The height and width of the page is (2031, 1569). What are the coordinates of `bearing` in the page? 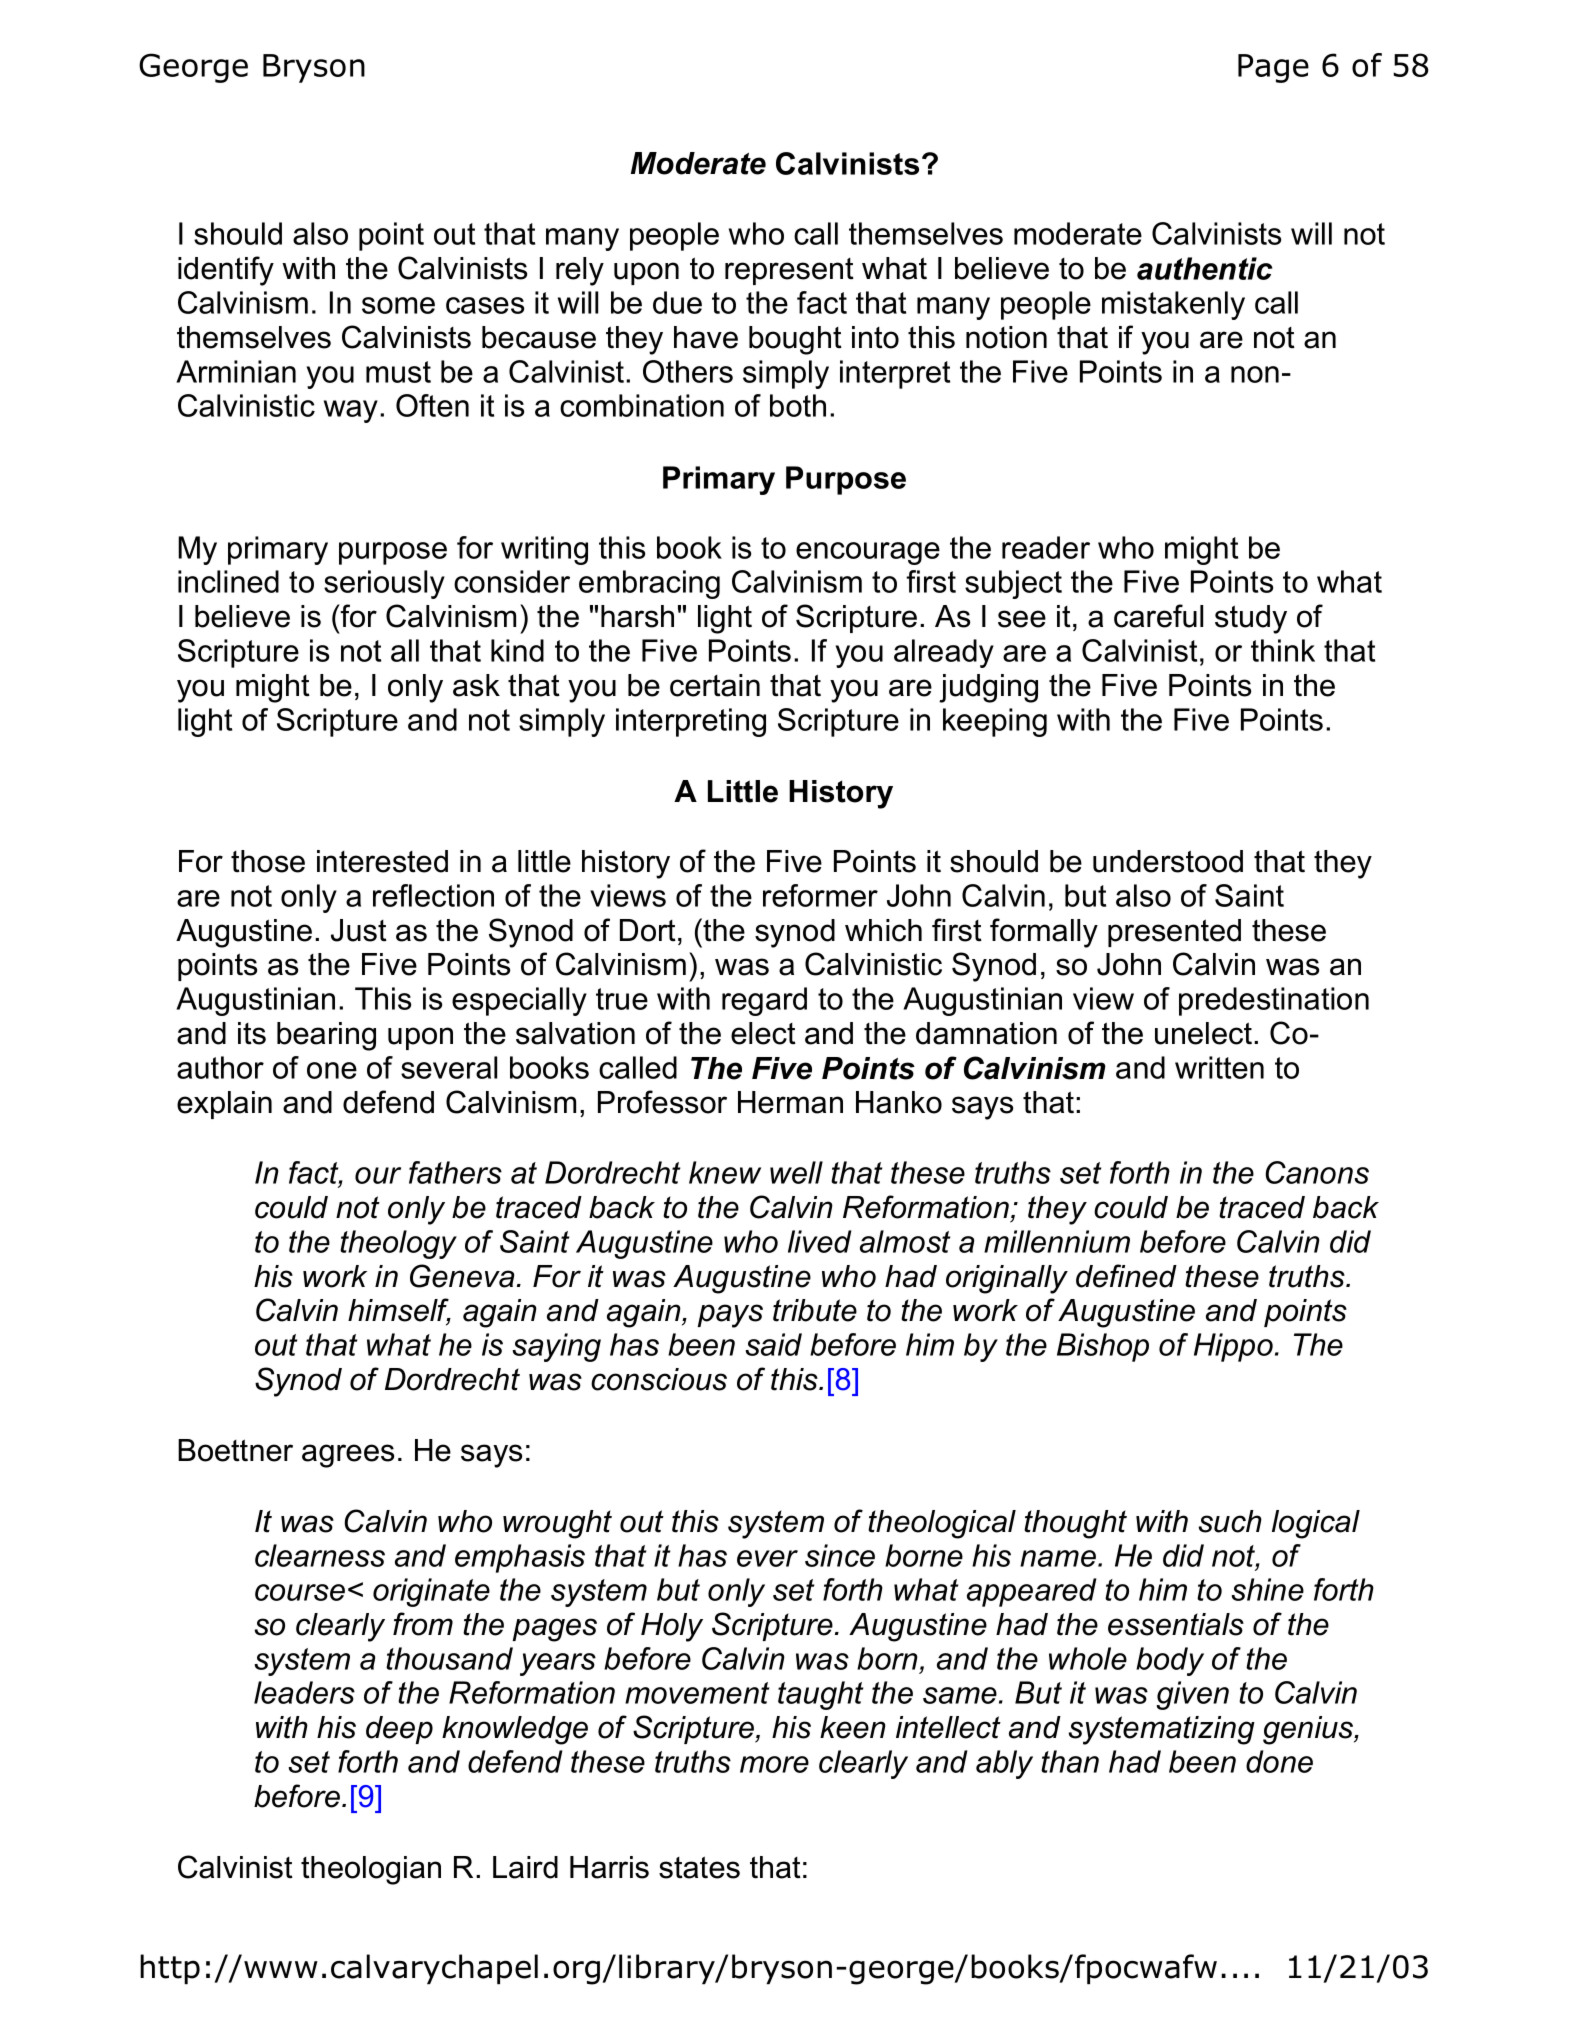 It's located at (326, 1036).
